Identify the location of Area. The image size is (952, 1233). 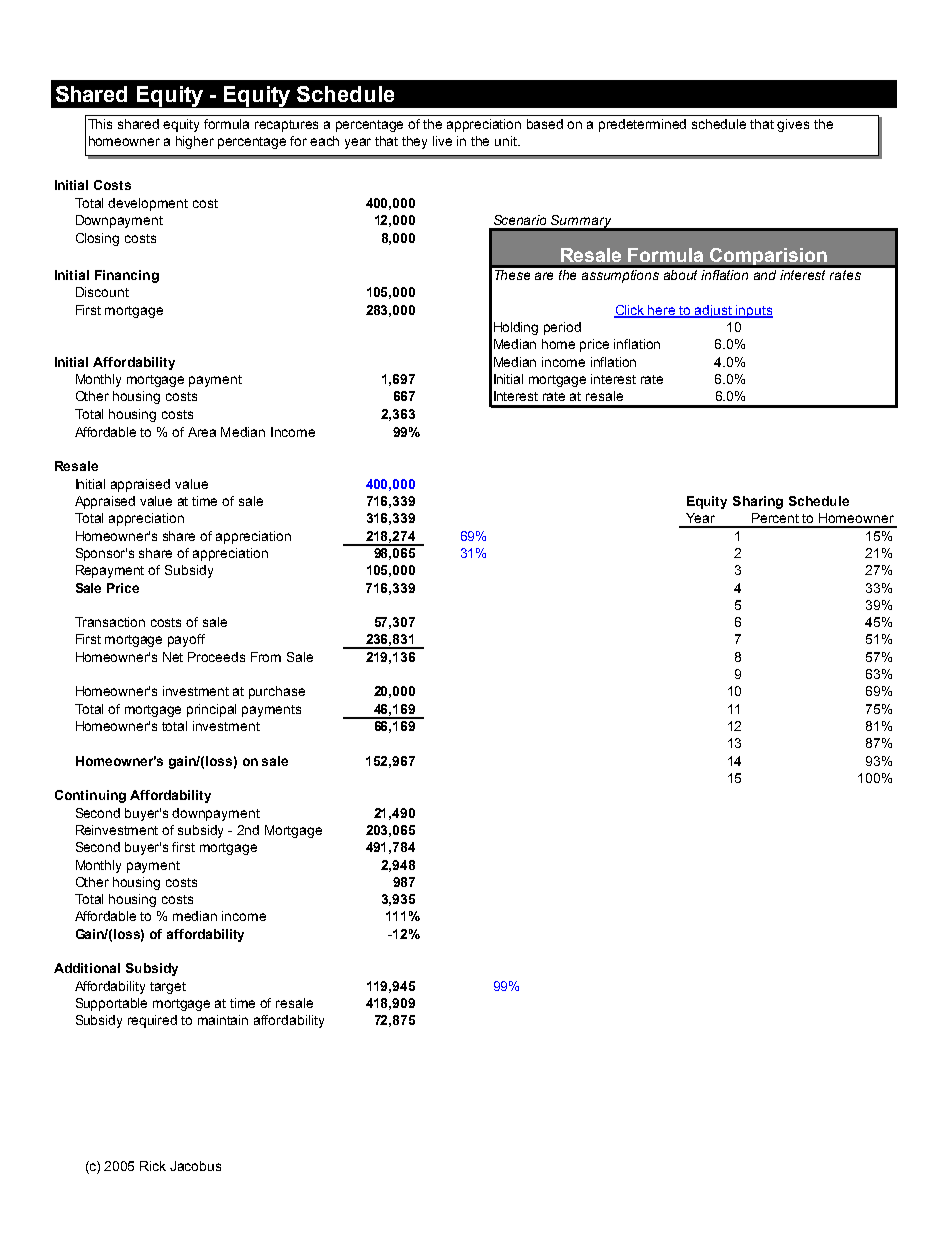
(202, 432).
